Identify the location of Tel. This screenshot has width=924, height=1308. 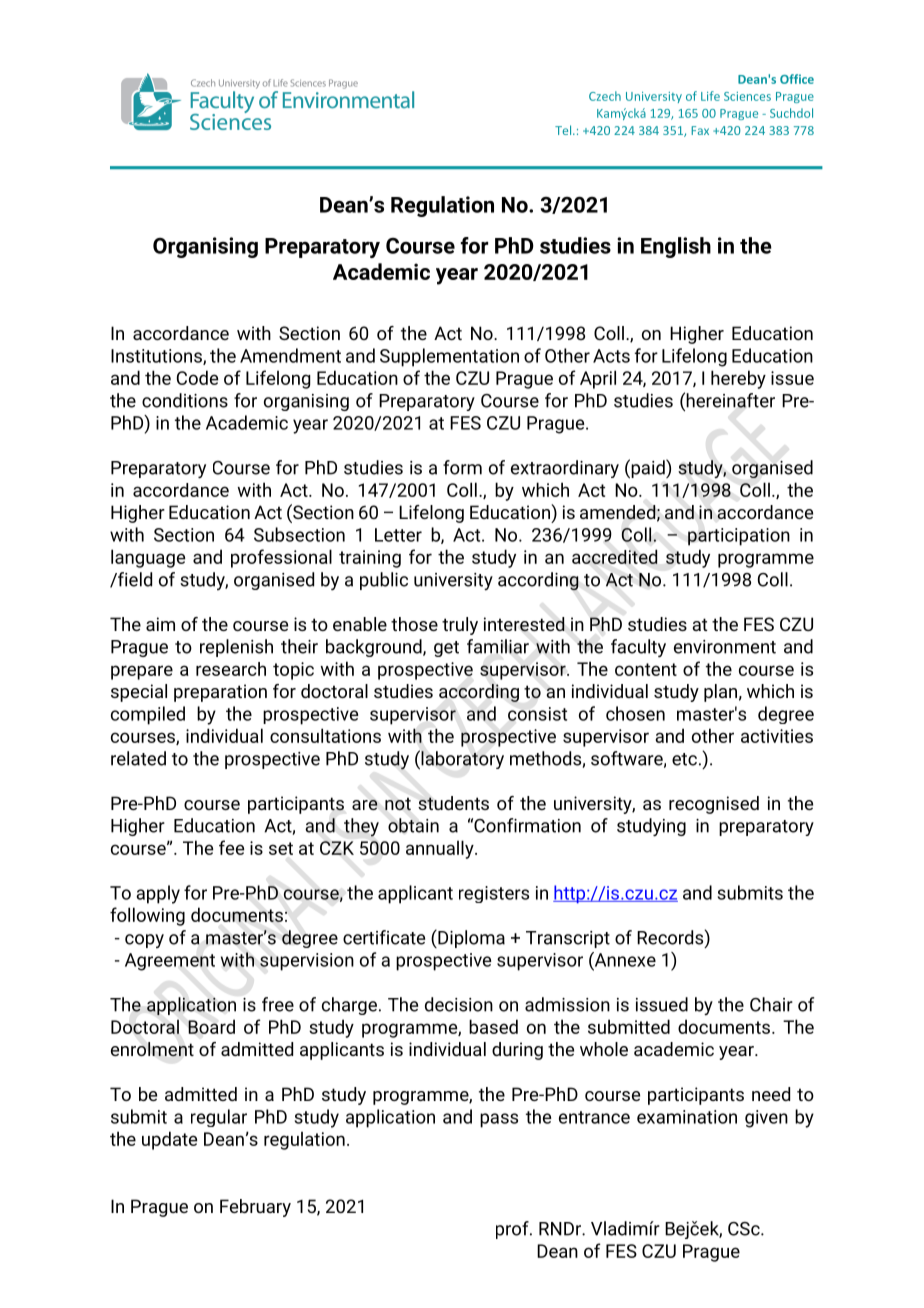
(564, 130).
